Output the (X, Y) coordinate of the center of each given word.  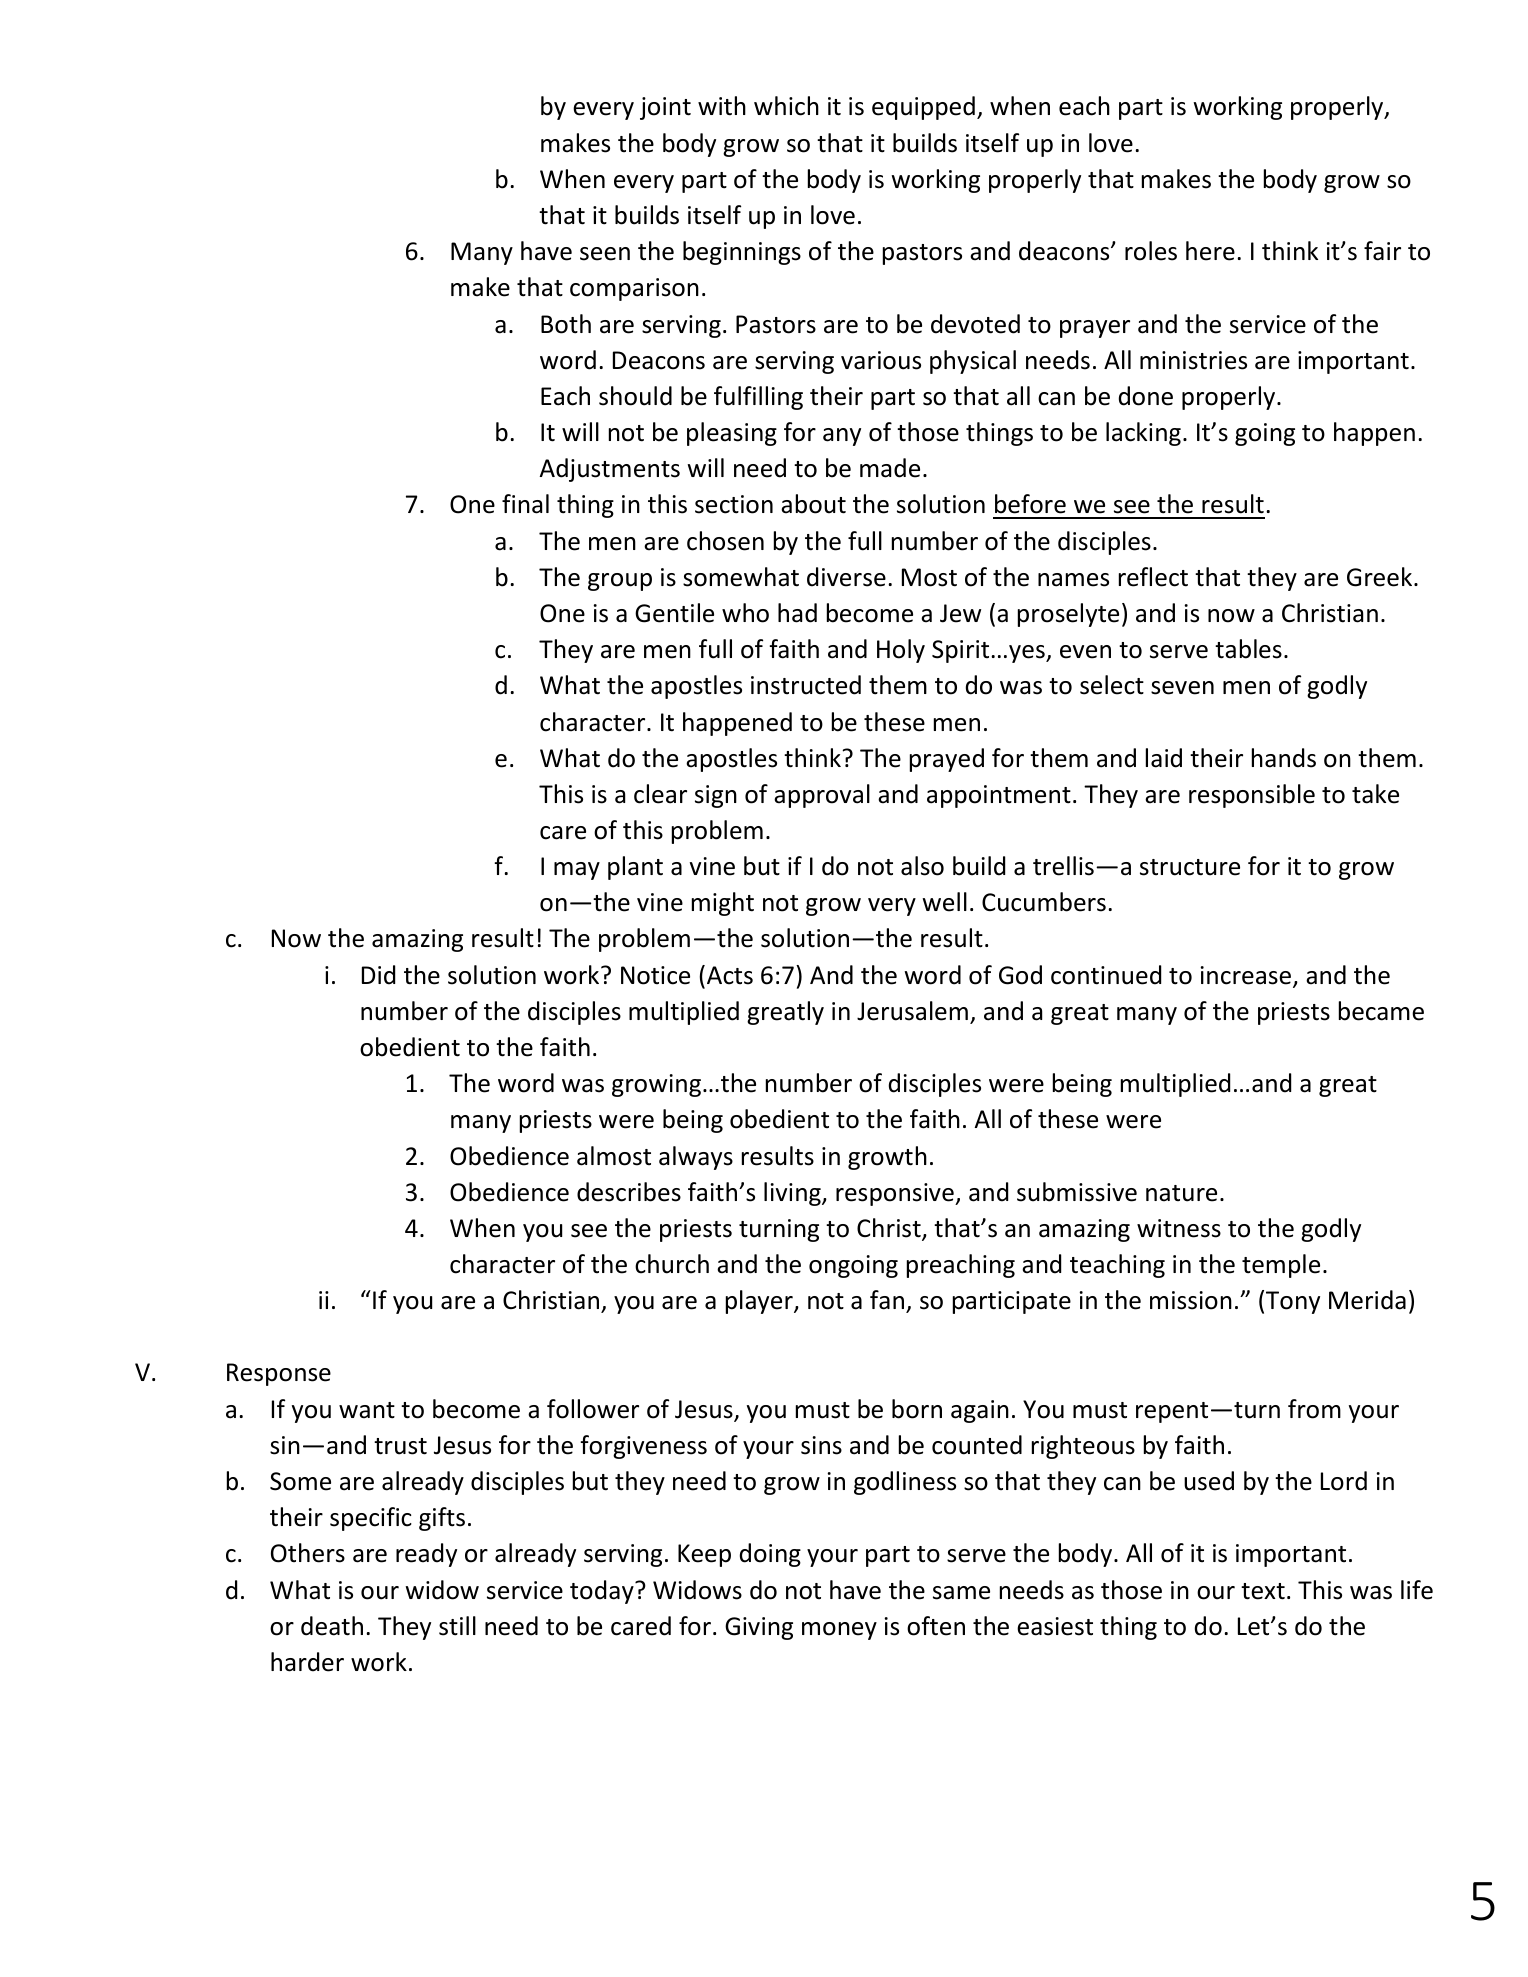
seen (605, 254)
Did (378, 975)
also (922, 866)
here (1210, 251)
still (457, 1626)
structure (1190, 867)
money (839, 1631)
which (786, 106)
